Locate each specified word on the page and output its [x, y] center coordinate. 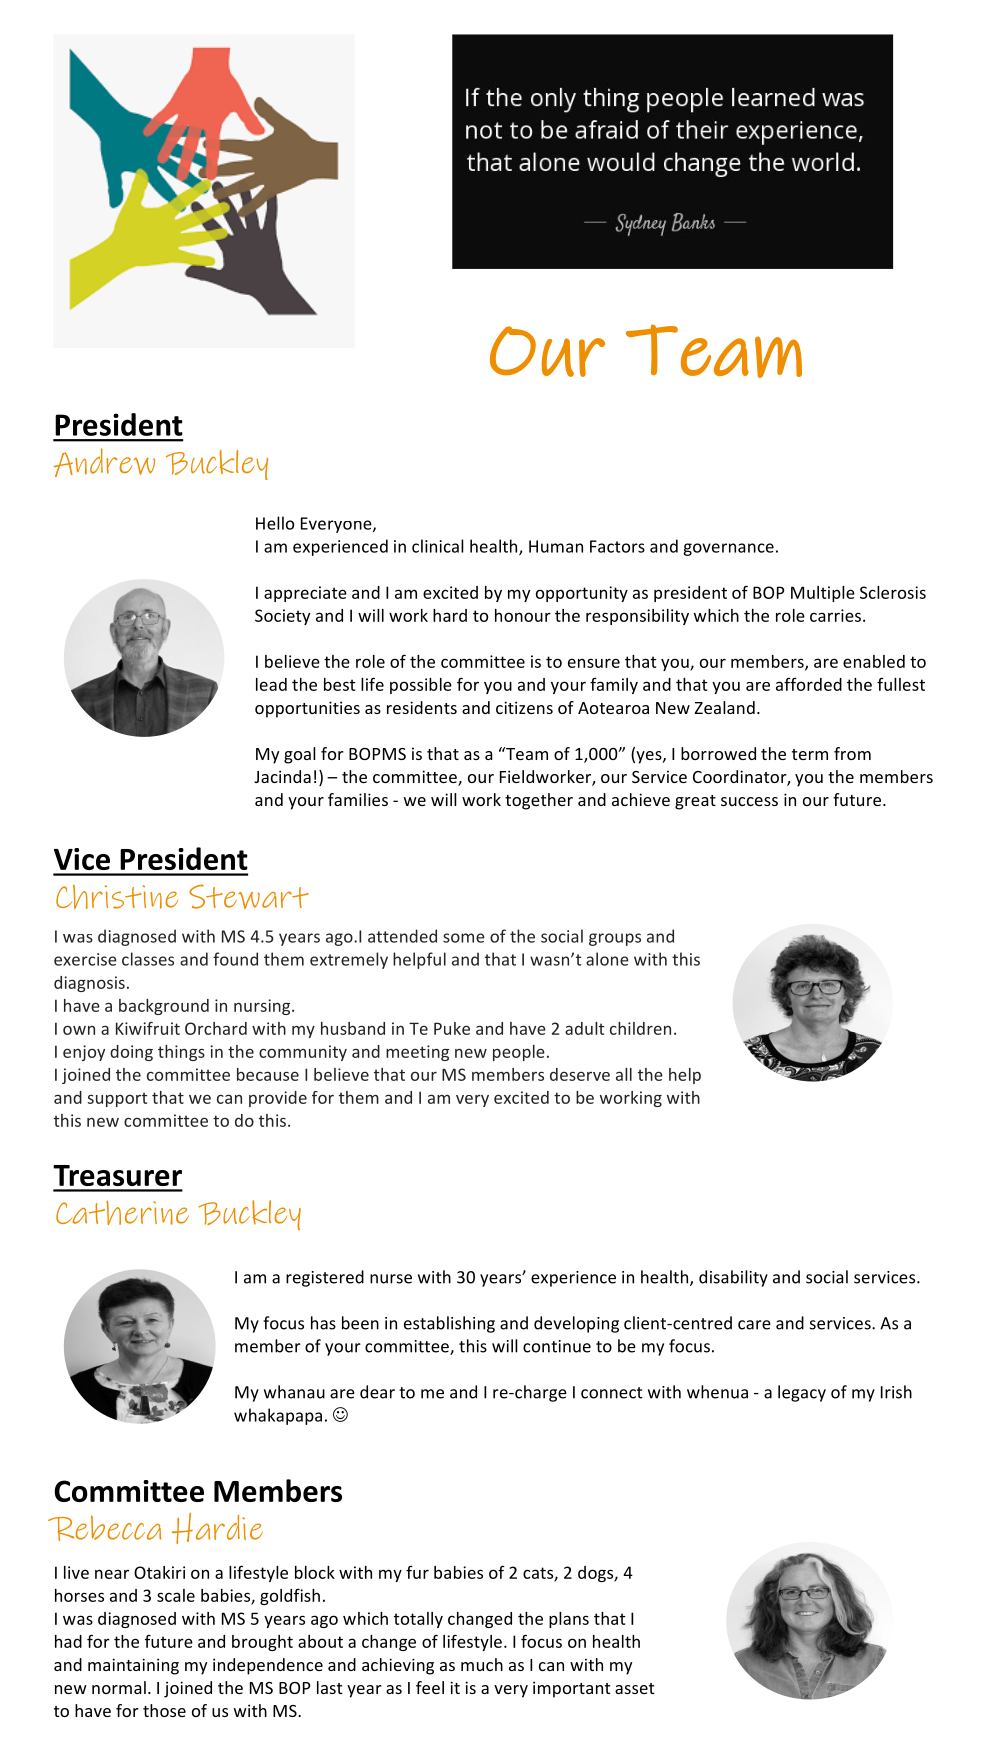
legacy [802, 1393]
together [539, 801]
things [181, 1053]
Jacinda [282, 776]
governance [728, 549]
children [640, 1028]
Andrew [104, 462]
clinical [438, 546]
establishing [449, 1324]
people [519, 1053]
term [810, 754]
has [323, 1323]
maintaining [133, 1666]
